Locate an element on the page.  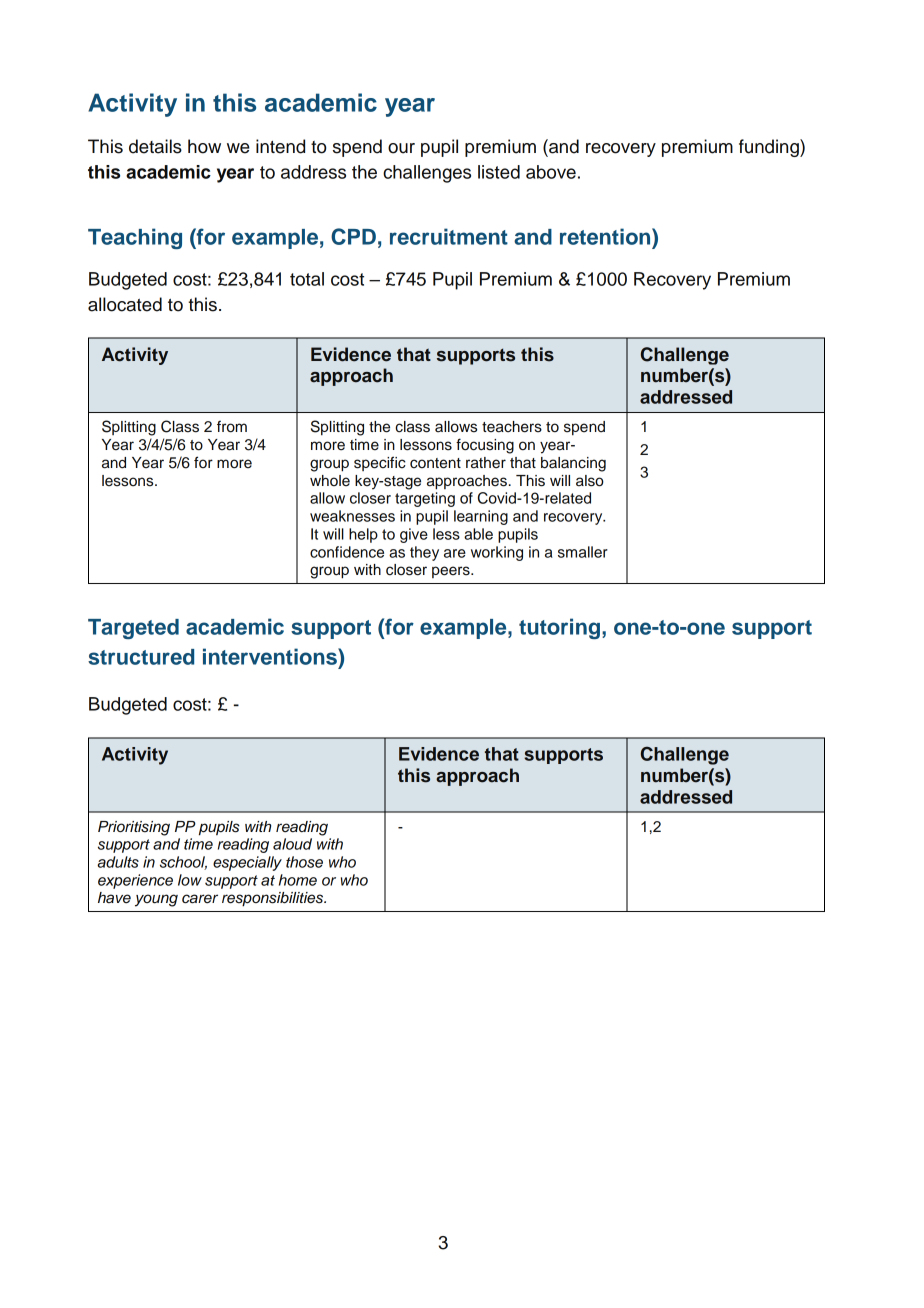
from is located at coordinates (232, 426).
